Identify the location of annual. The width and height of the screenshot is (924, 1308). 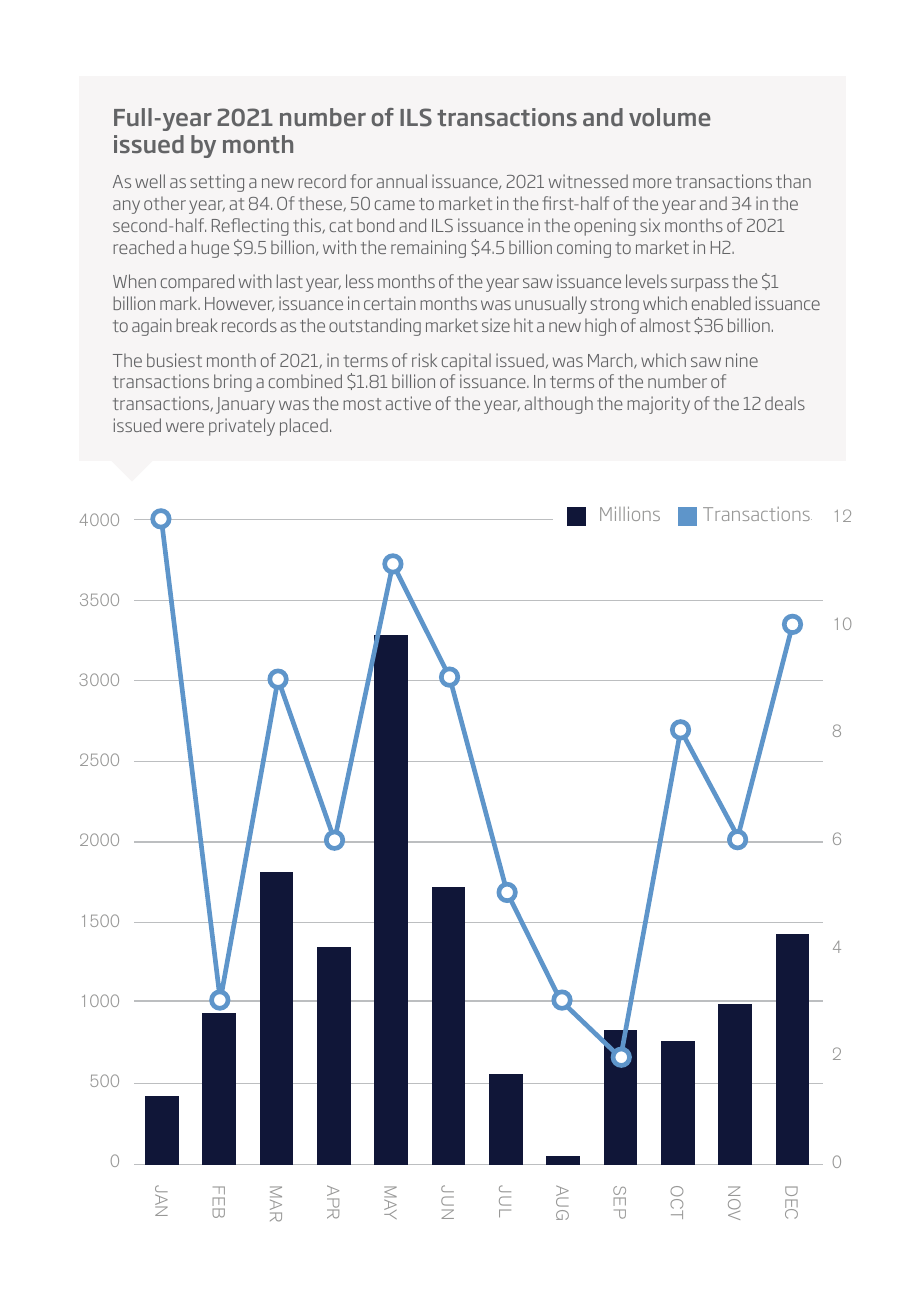
(402, 181).
